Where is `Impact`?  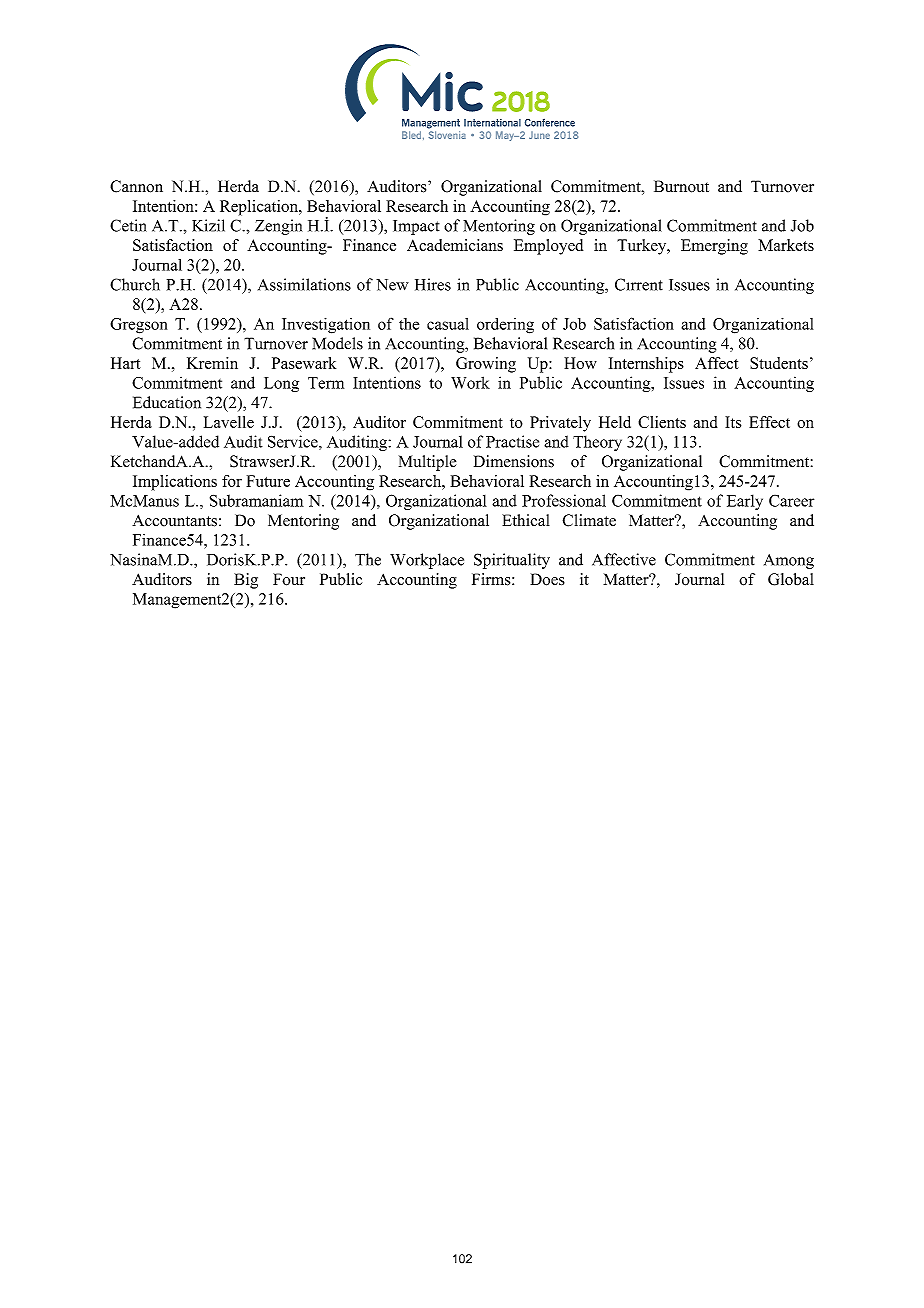 Impact is located at coordinates (416, 227).
